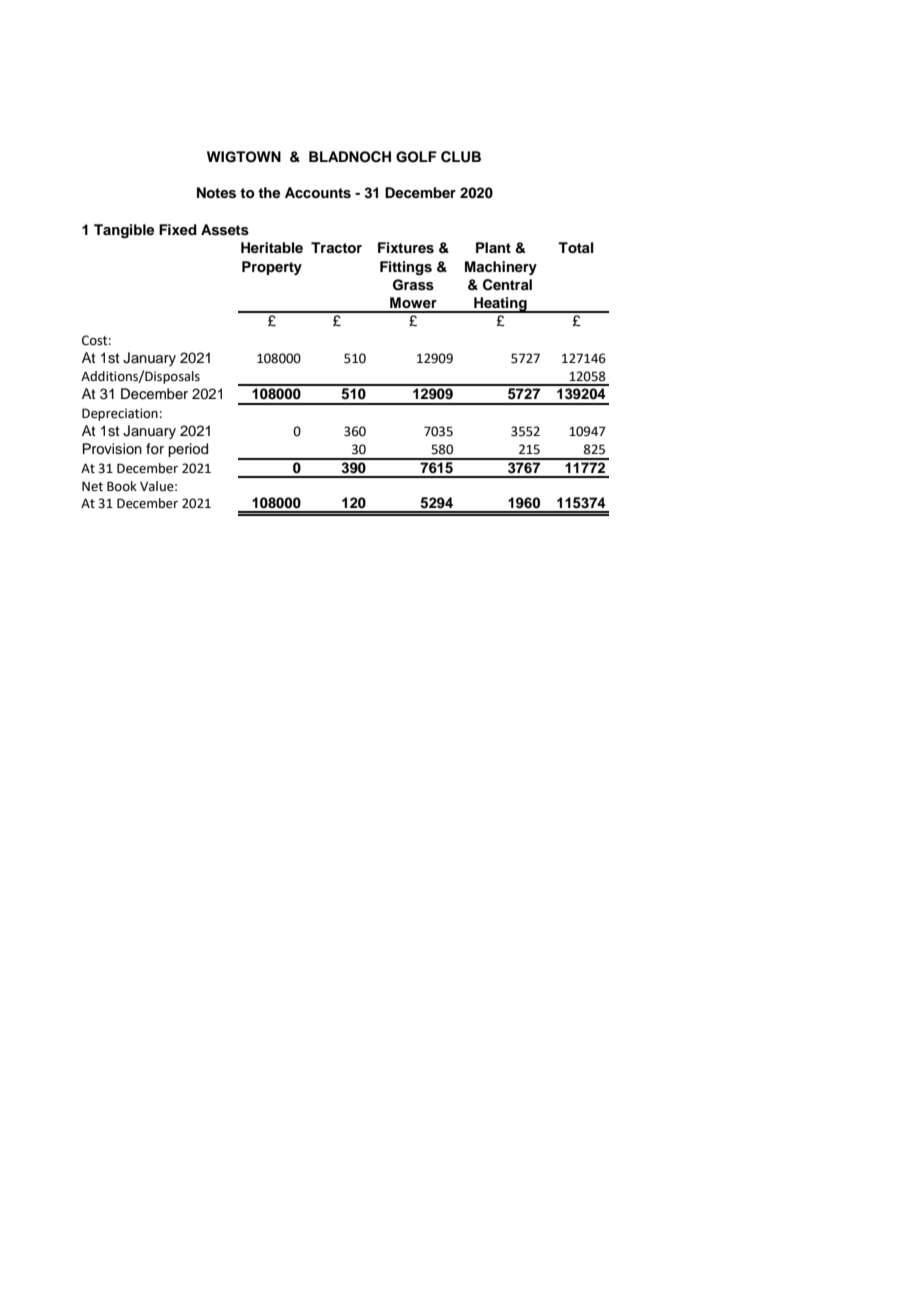 This image has width=924, height=1308. What do you see at coordinates (178, 229) in the image?
I see `Fixed` at bounding box center [178, 229].
